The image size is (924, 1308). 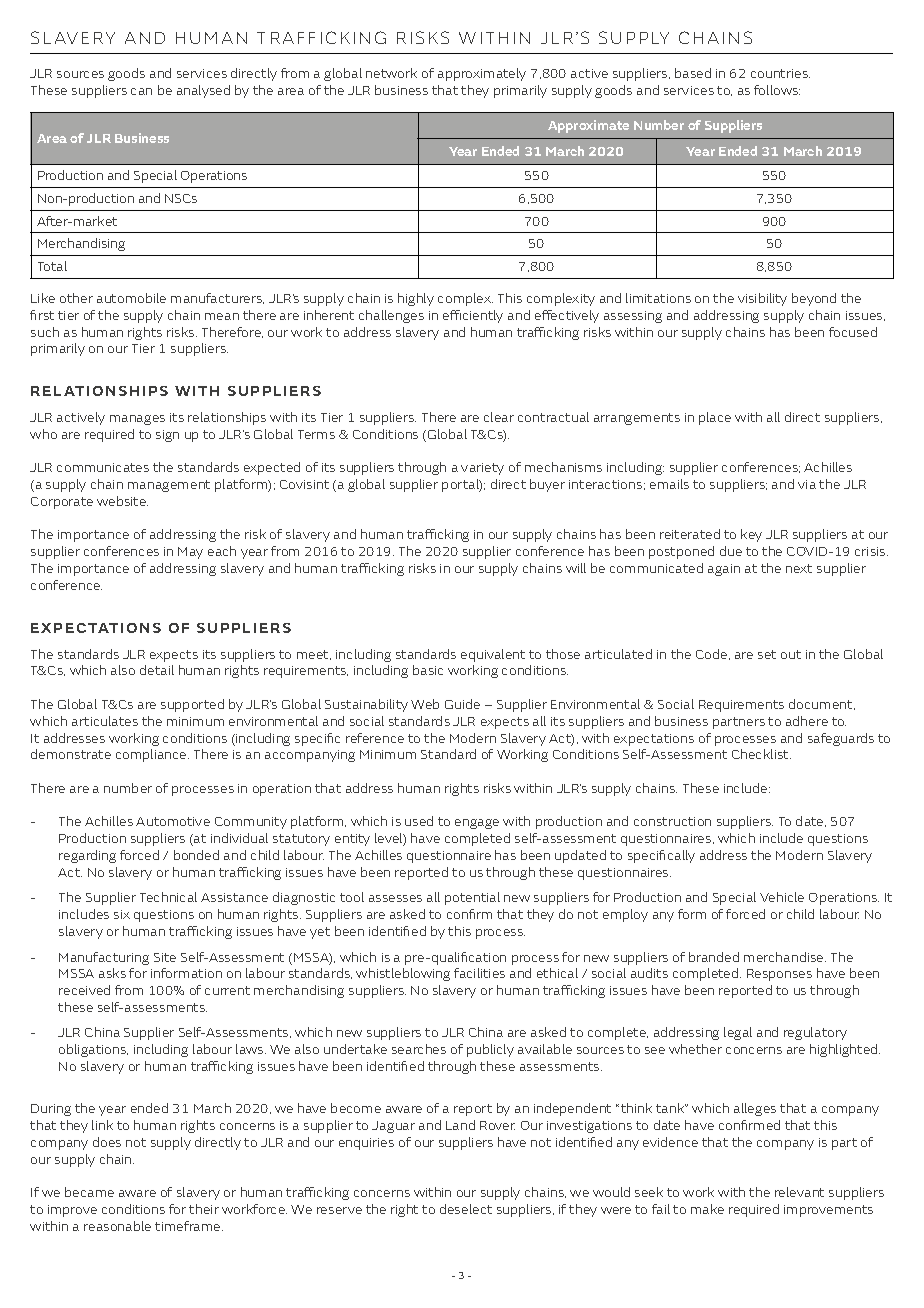 I want to click on can, so click(x=141, y=91).
